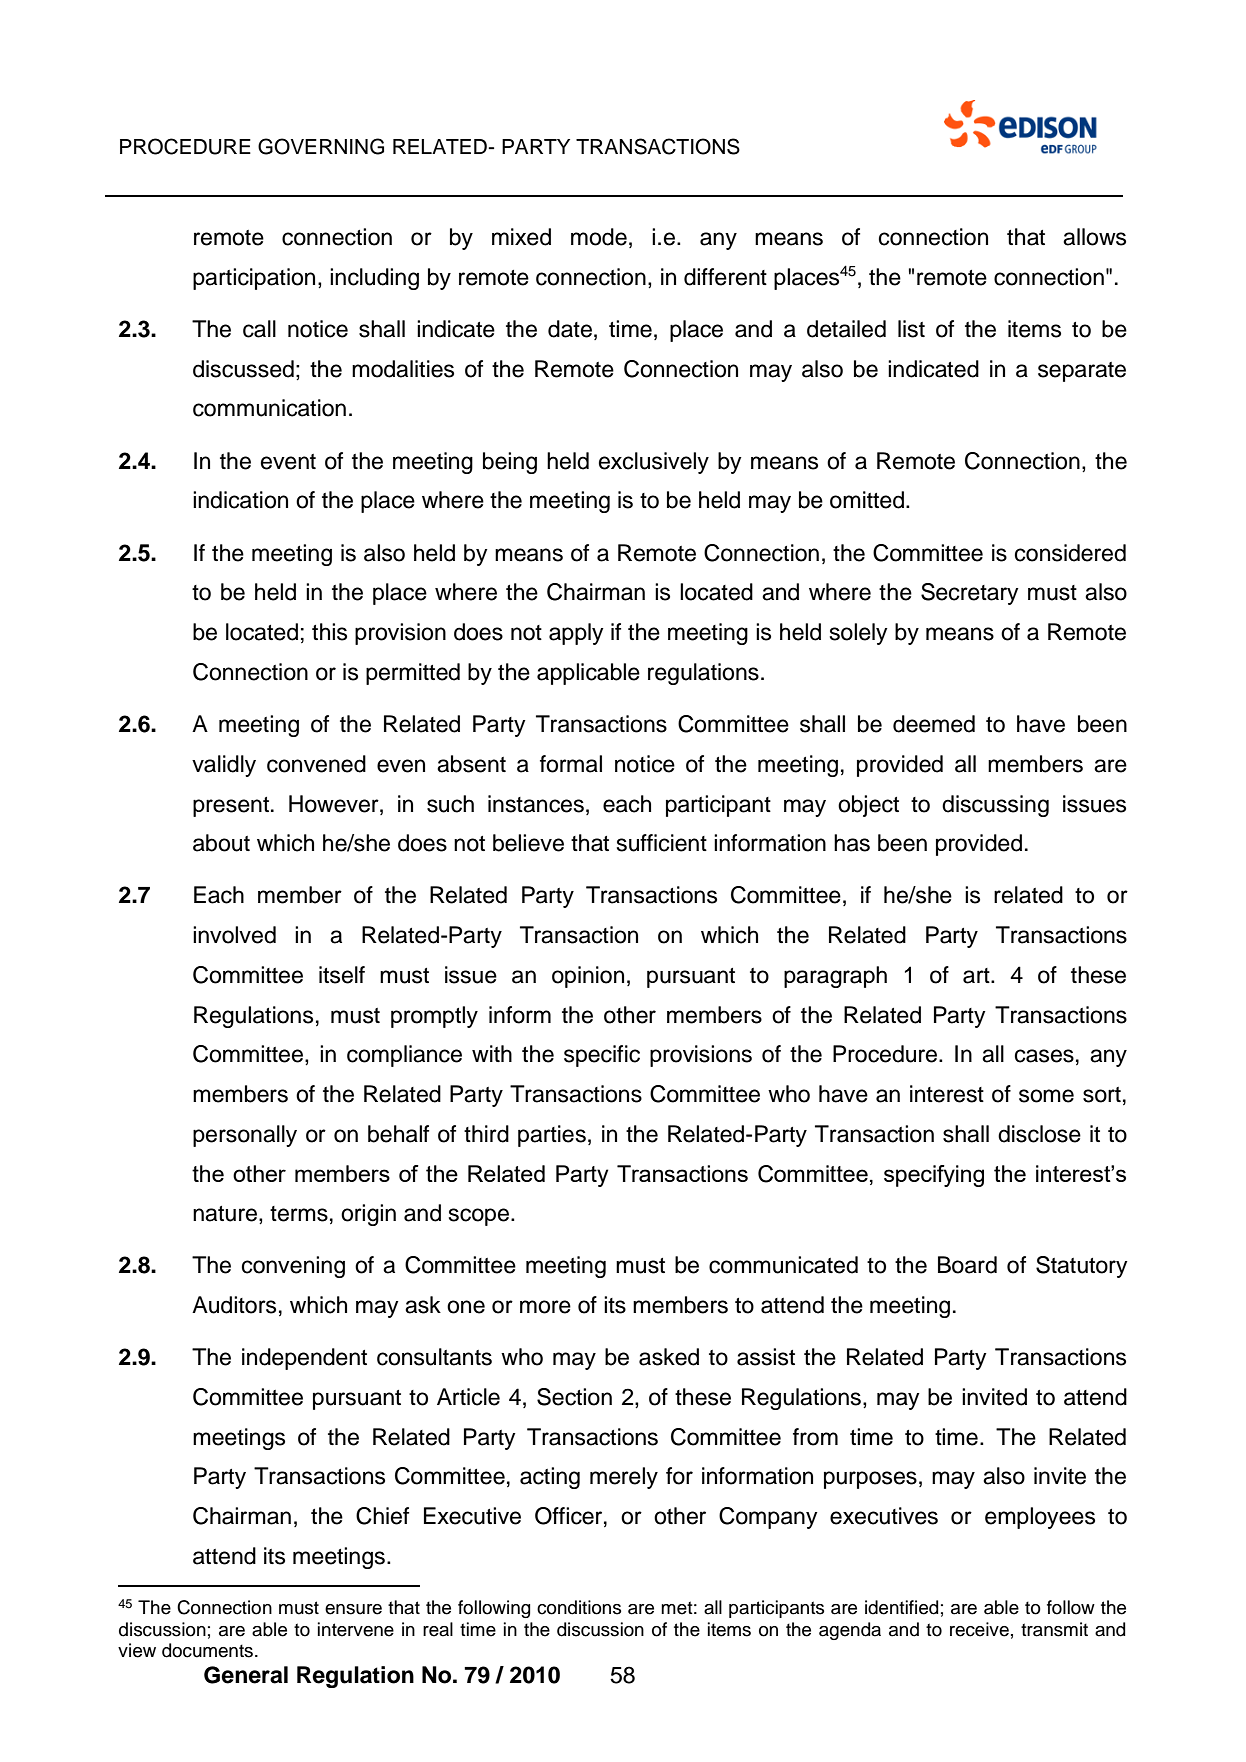  What do you see at coordinates (599, 237) in the screenshot?
I see `mode` at bounding box center [599, 237].
